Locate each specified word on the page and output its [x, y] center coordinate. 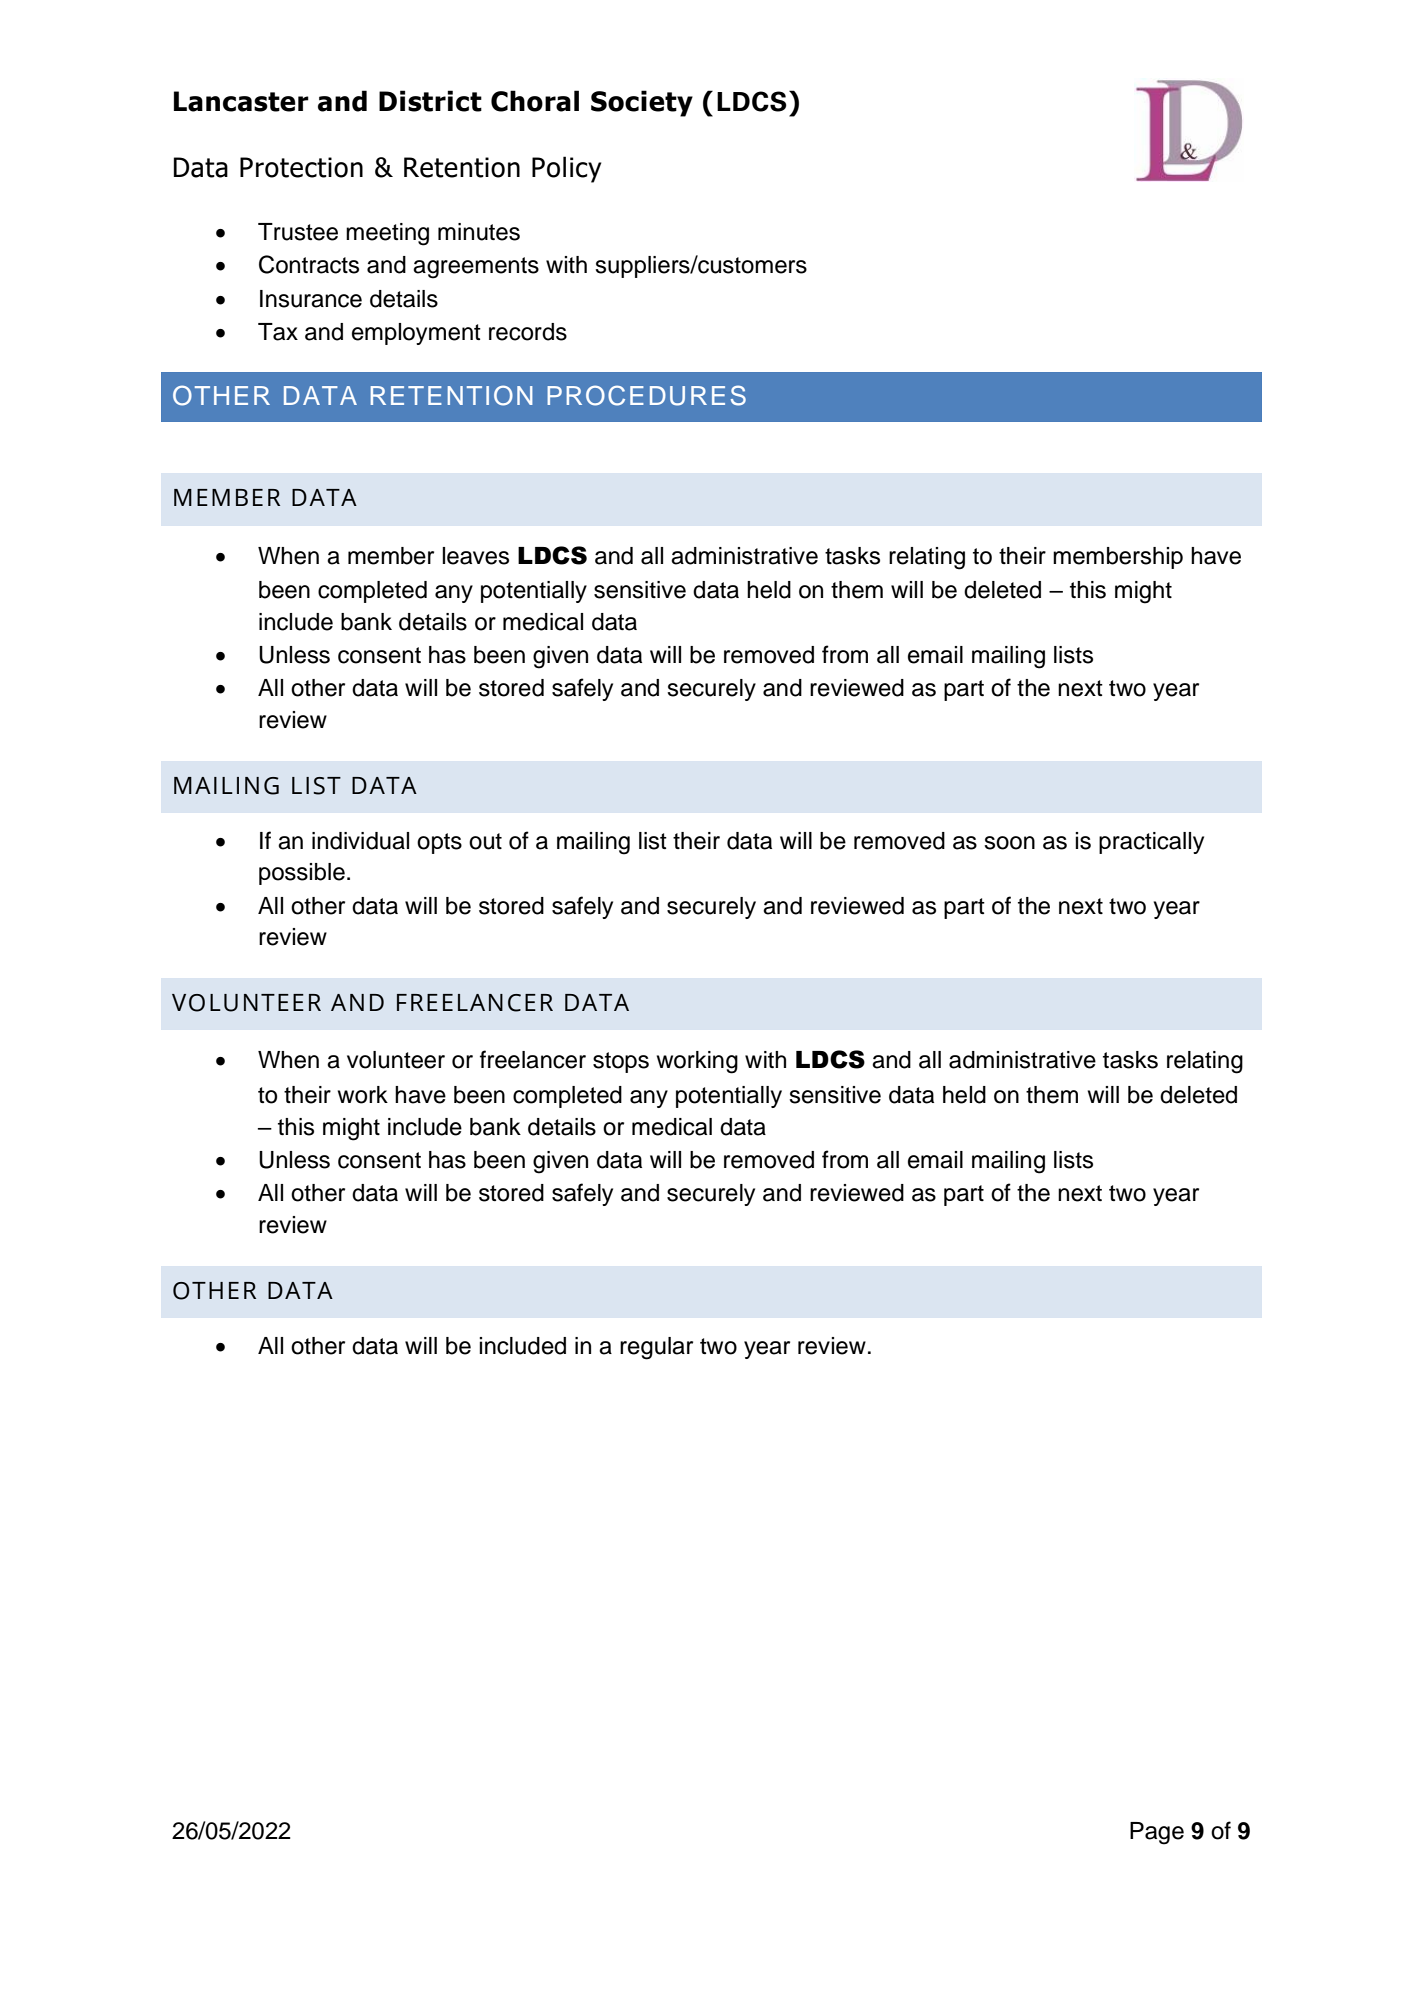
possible [302, 874]
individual [360, 841]
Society [642, 103]
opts [439, 843]
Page [1157, 1833]
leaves [475, 556]
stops [621, 1062]
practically [1151, 843]
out [485, 841]
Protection [301, 167]
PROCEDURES [646, 395]
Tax [278, 332]
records [528, 332]
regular [656, 1348]
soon [1009, 843]
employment [416, 334]
